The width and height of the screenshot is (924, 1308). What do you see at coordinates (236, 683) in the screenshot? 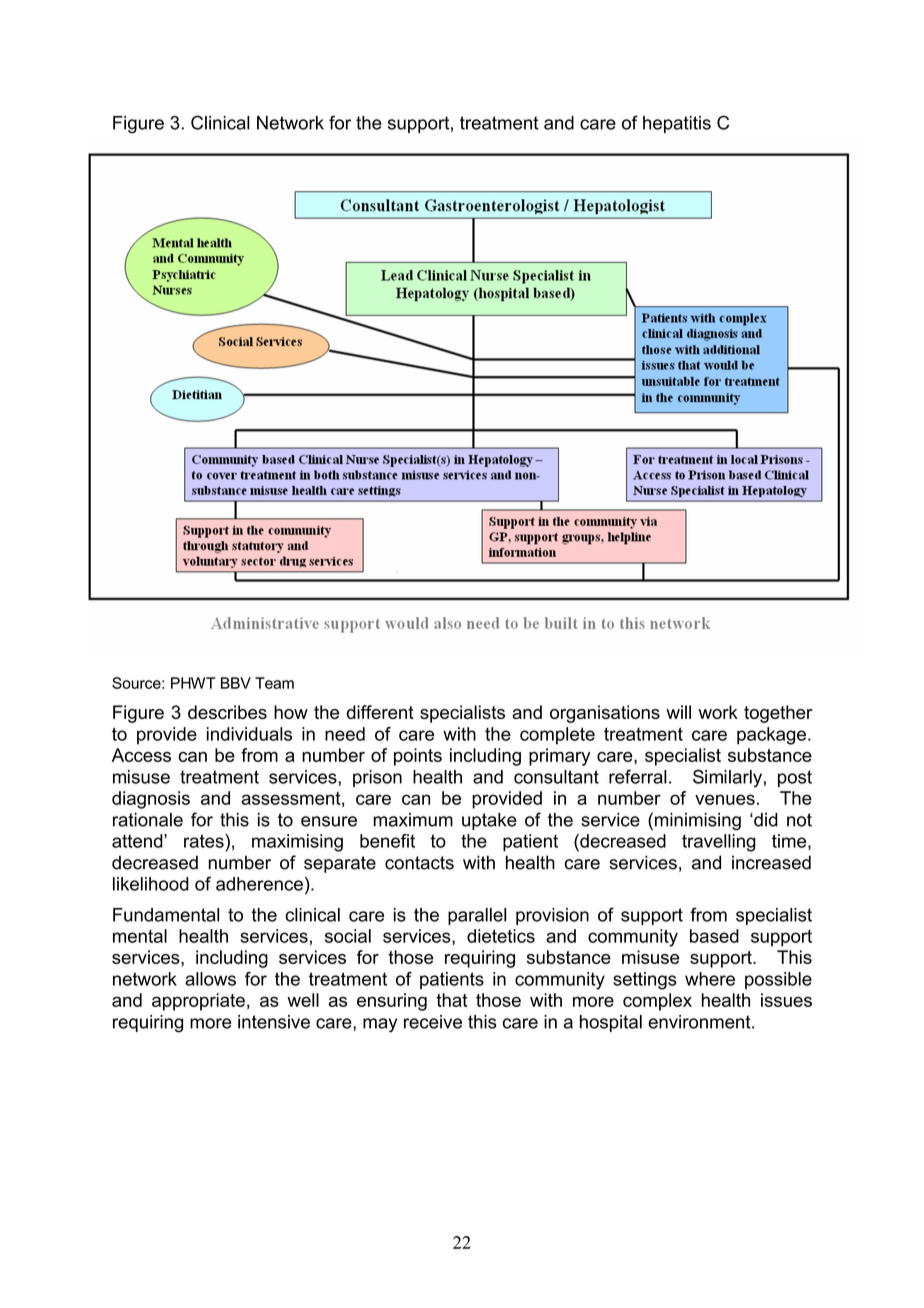
I see `BBV` at bounding box center [236, 683].
